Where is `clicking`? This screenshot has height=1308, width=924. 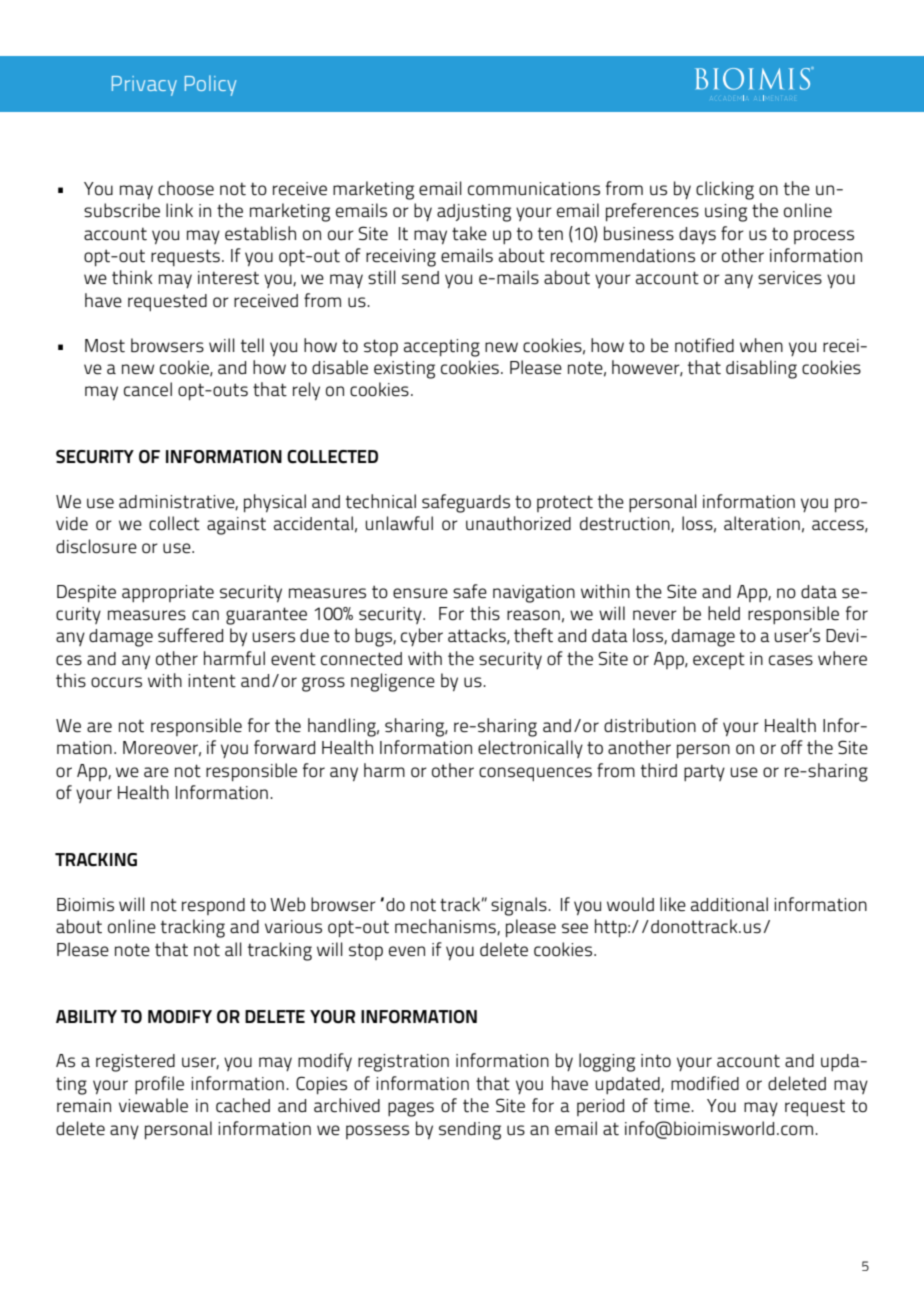 clicking is located at coordinates (725, 190).
